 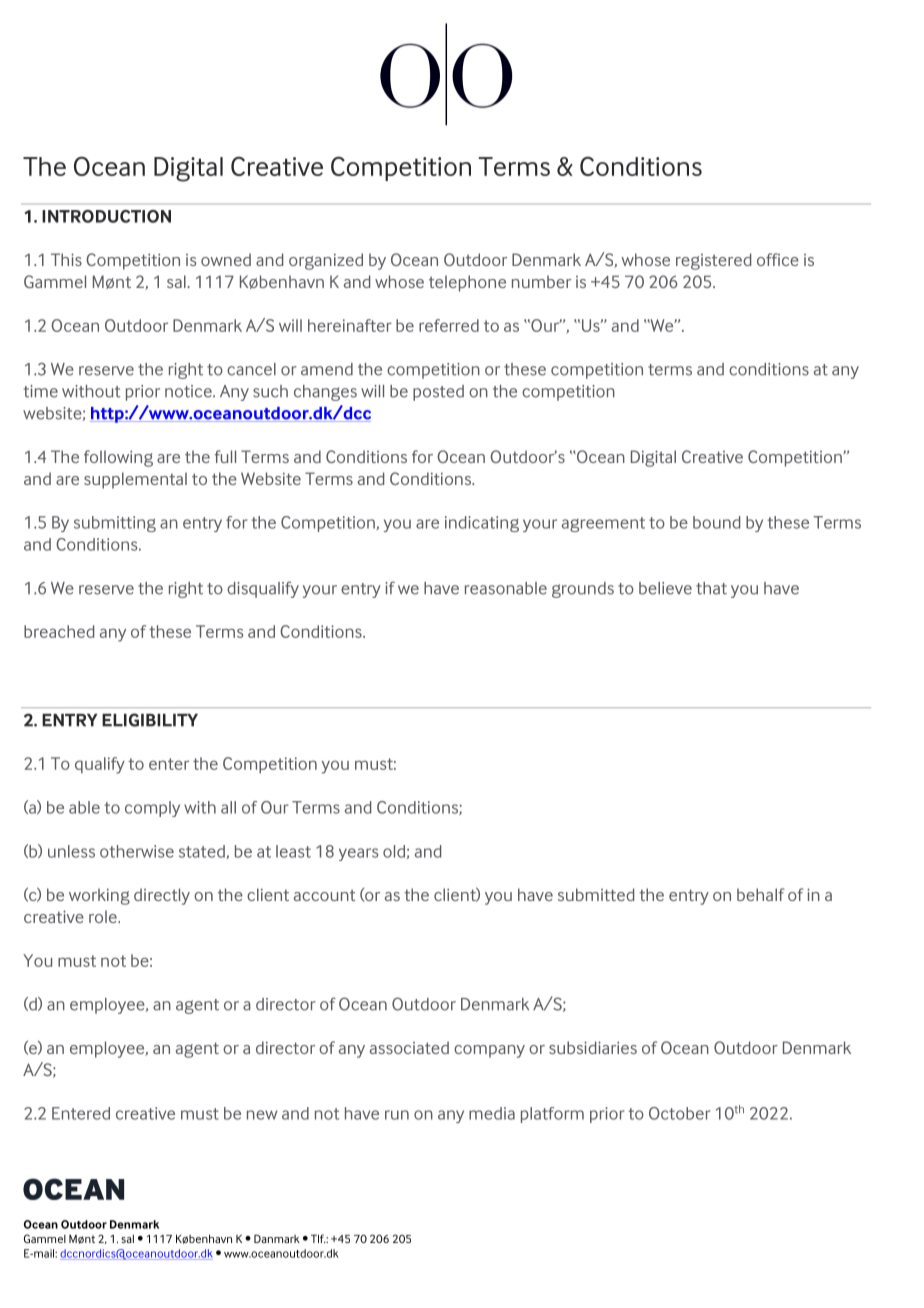 I want to click on posted, so click(x=438, y=393).
